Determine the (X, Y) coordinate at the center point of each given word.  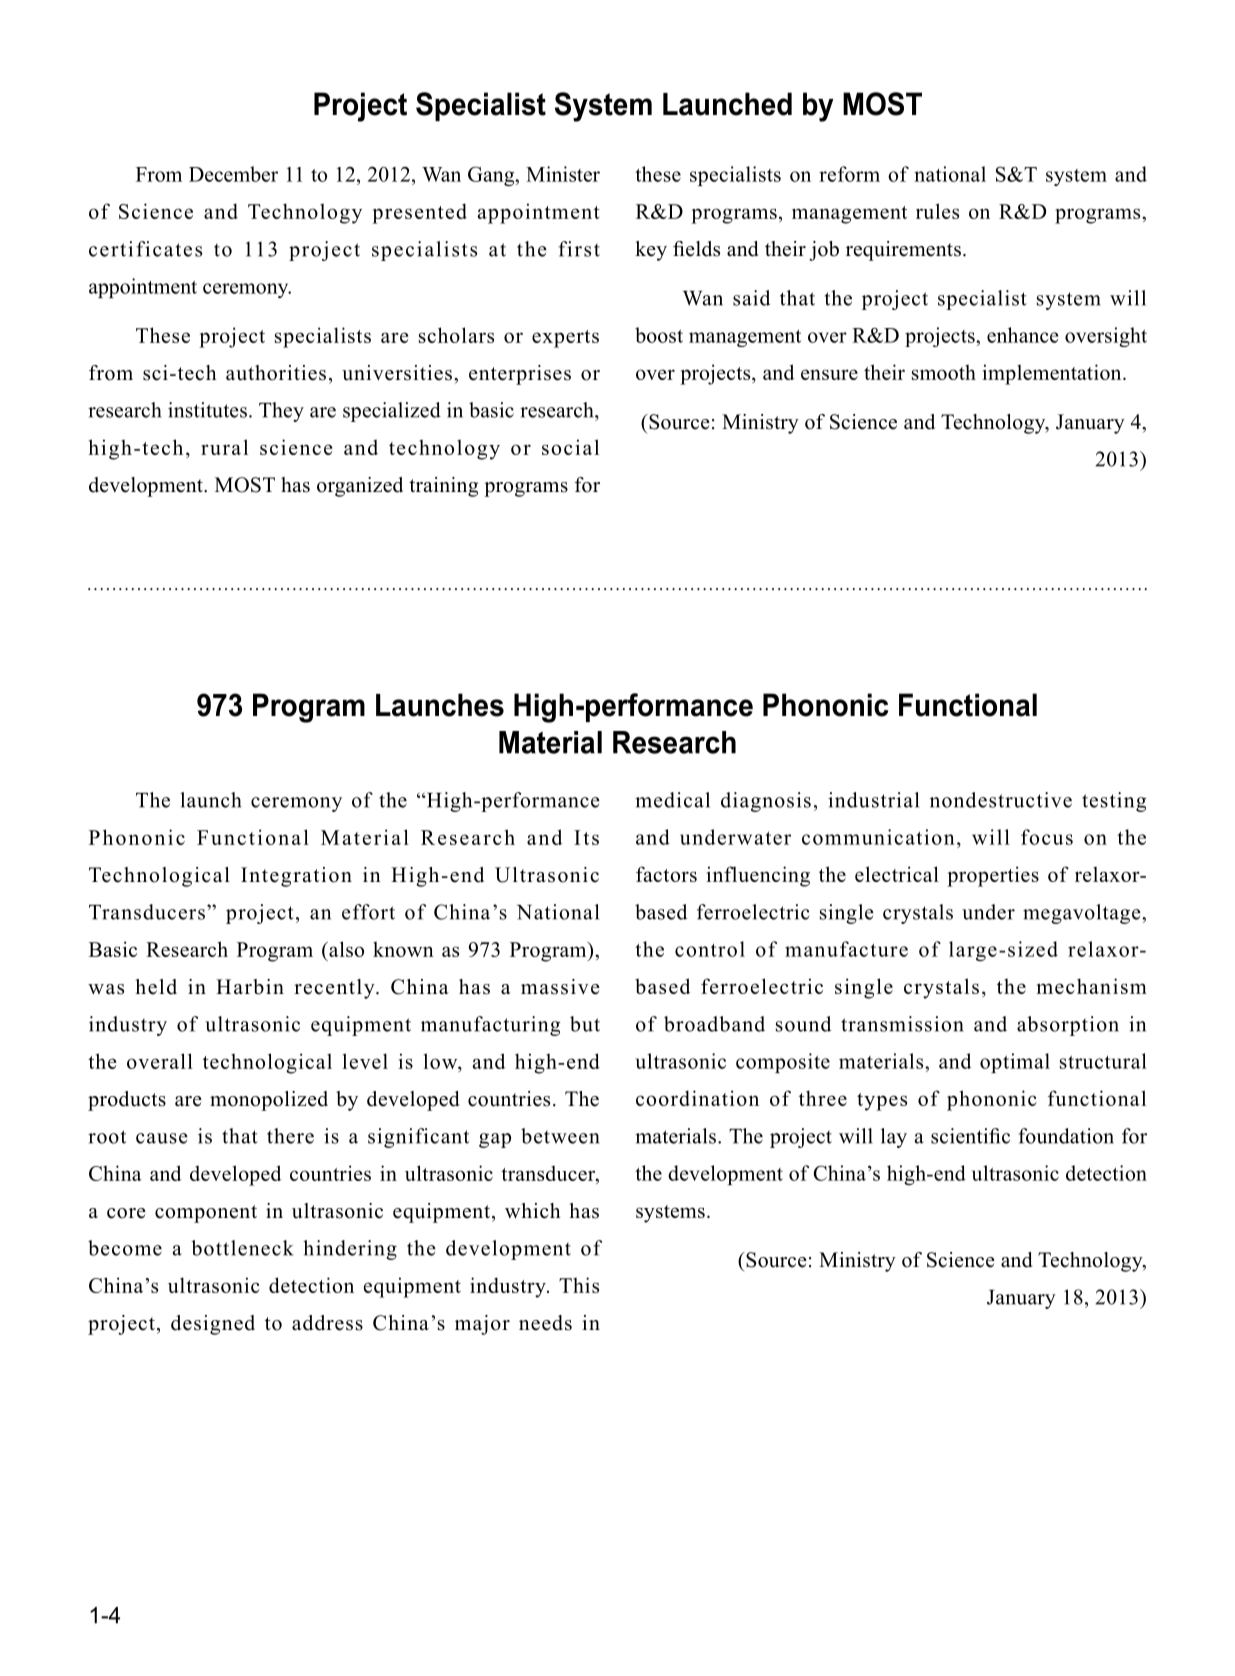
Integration (296, 877)
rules (937, 211)
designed (213, 1325)
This (579, 1285)
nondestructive (1001, 800)
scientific (970, 1136)
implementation (1053, 374)
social (570, 447)
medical (672, 800)
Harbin (250, 987)
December (233, 174)
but (585, 1024)
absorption (1068, 1026)
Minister (563, 174)
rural (224, 447)
